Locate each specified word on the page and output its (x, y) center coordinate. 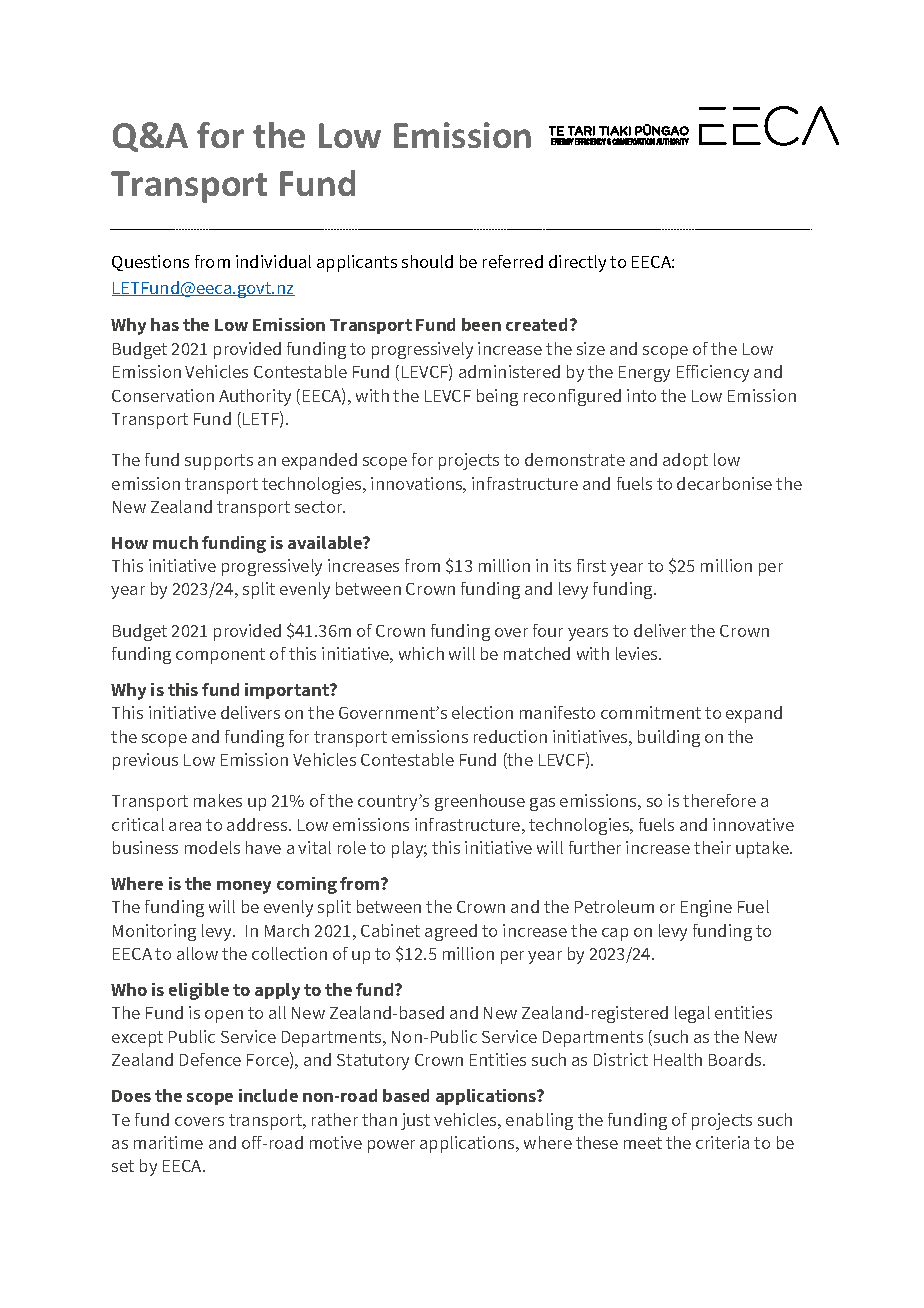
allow (197, 953)
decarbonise (724, 483)
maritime (168, 1142)
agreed (451, 932)
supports (219, 462)
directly (577, 263)
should (427, 261)
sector (320, 507)
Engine (706, 908)
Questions (150, 263)
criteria (722, 1142)
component (220, 656)
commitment (651, 712)
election (482, 712)
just (415, 1121)
